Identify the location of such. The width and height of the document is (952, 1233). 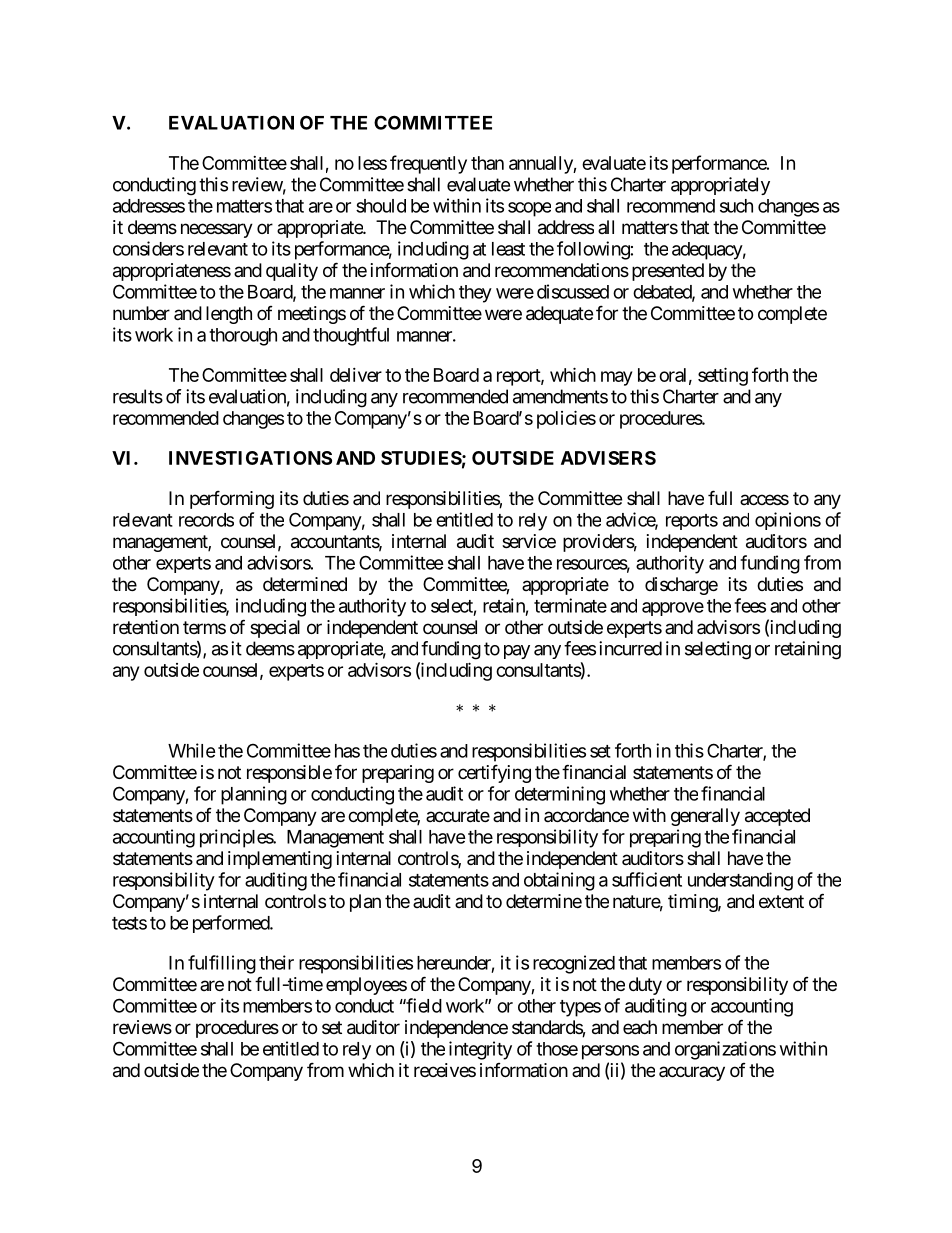
(736, 206).
